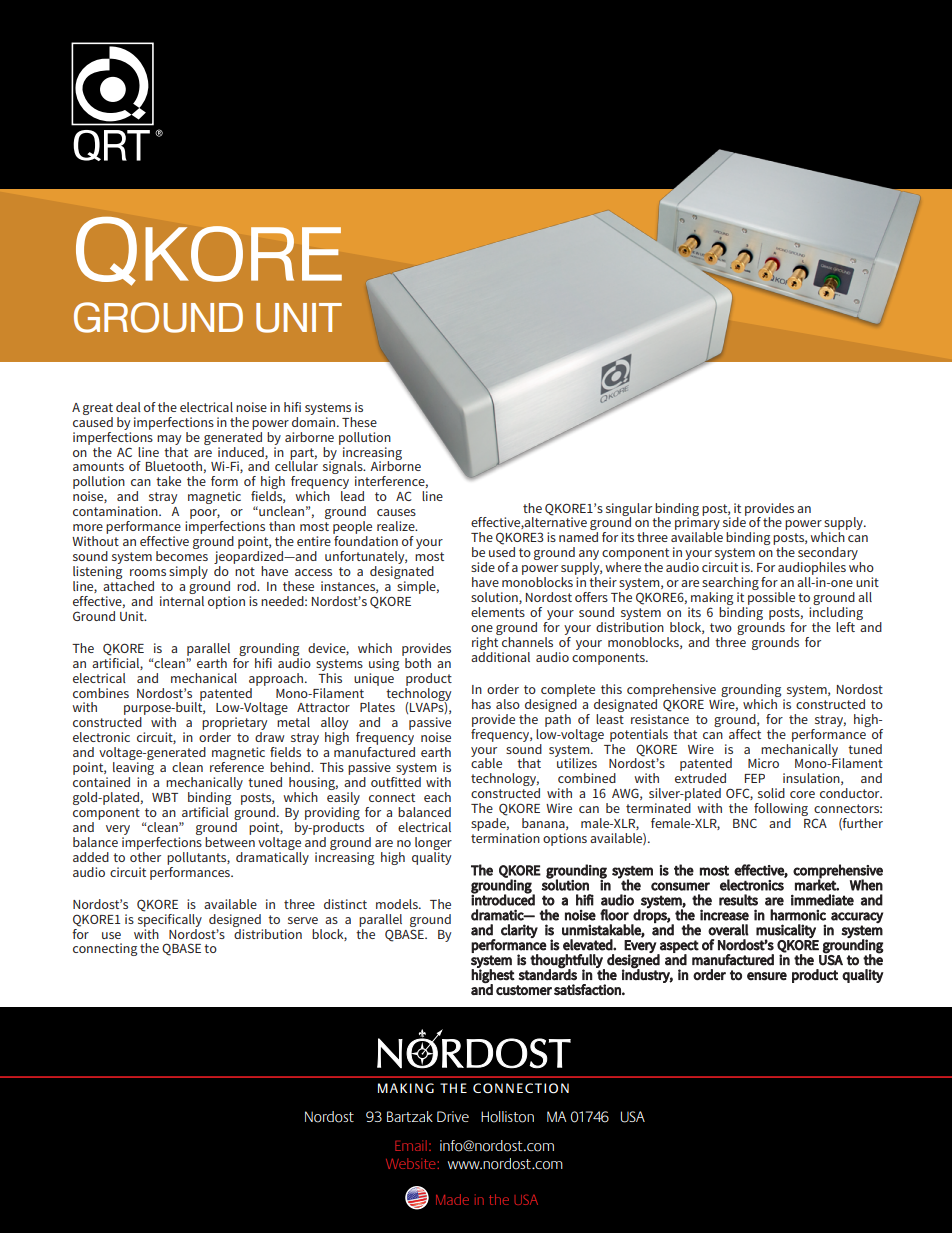 Image resolution: width=952 pixels, height=1233 pixels. Describe the element at coordinates (519, 931) in the page. I see `clarity` at that location.
